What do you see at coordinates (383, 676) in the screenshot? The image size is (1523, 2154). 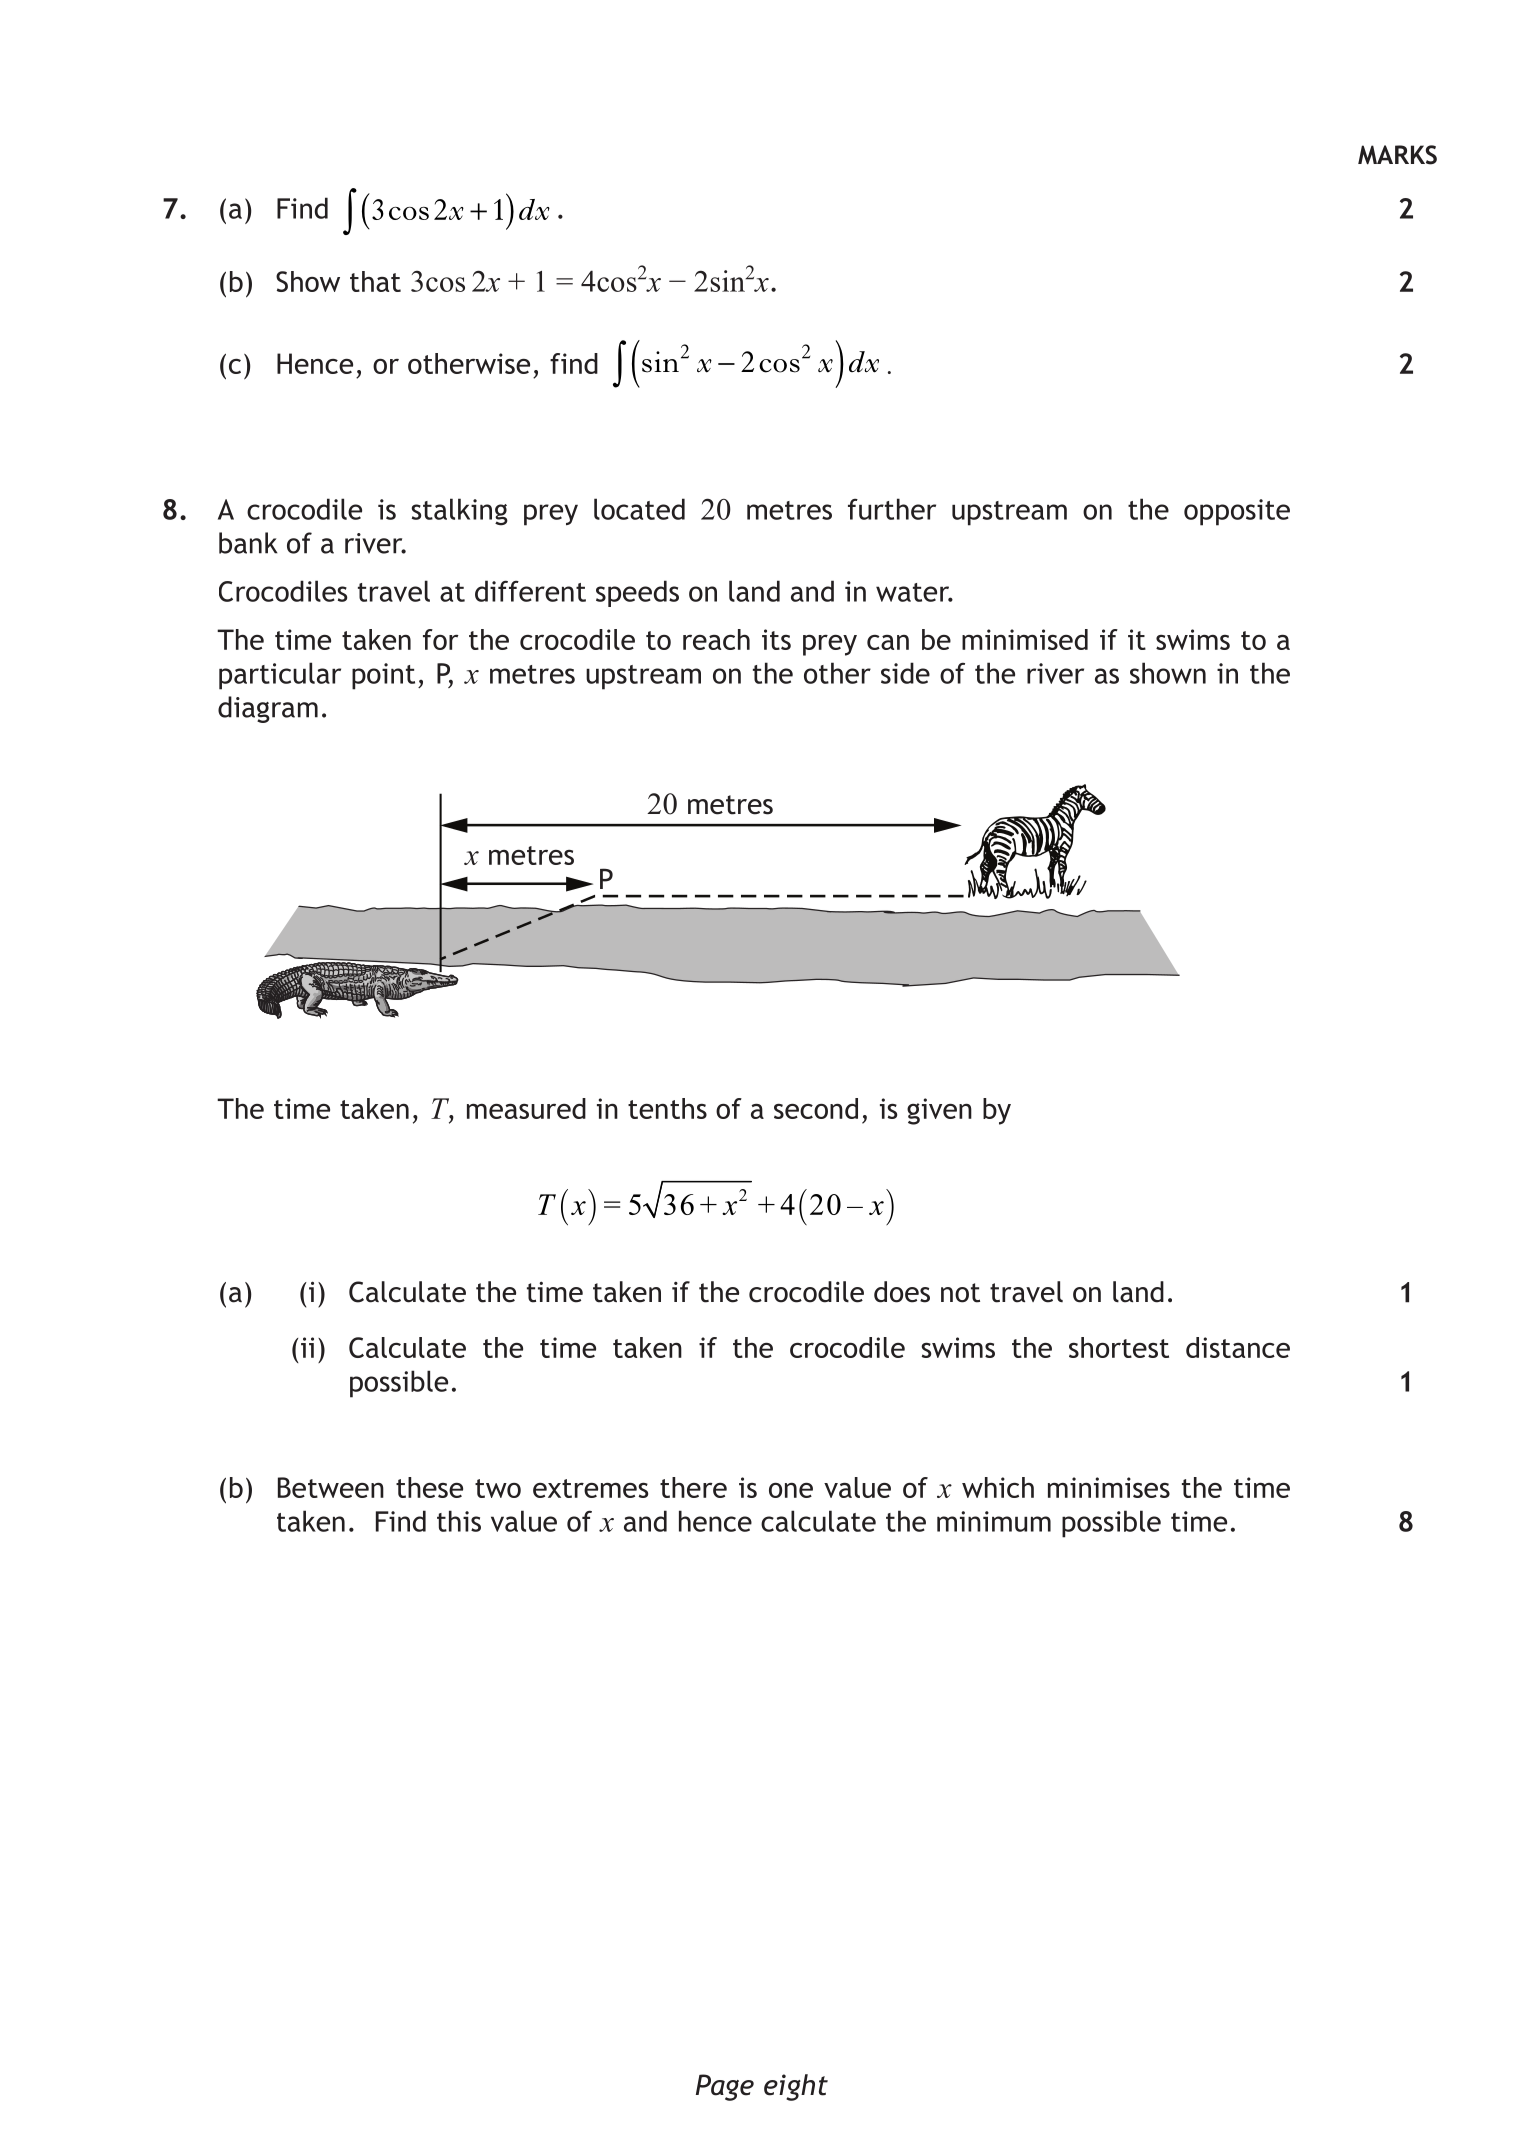 I see `point` at bounding box center [383, 676].
